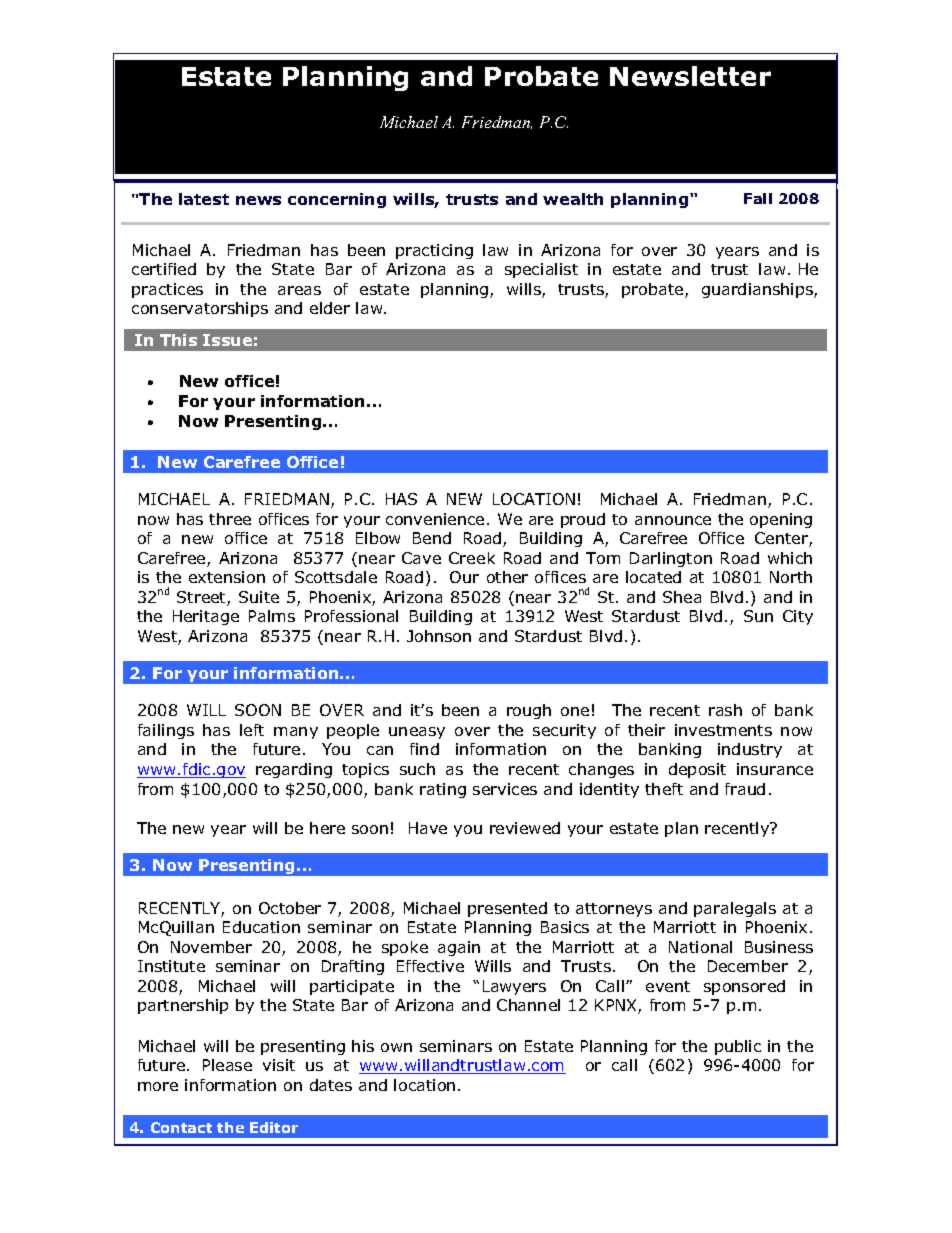 Image resolution: width=952 pixels, height=1233 pixels. What do you see at coordinates (758, 198) in the document?
I see `Fall` at bounding box center [758, 198].
